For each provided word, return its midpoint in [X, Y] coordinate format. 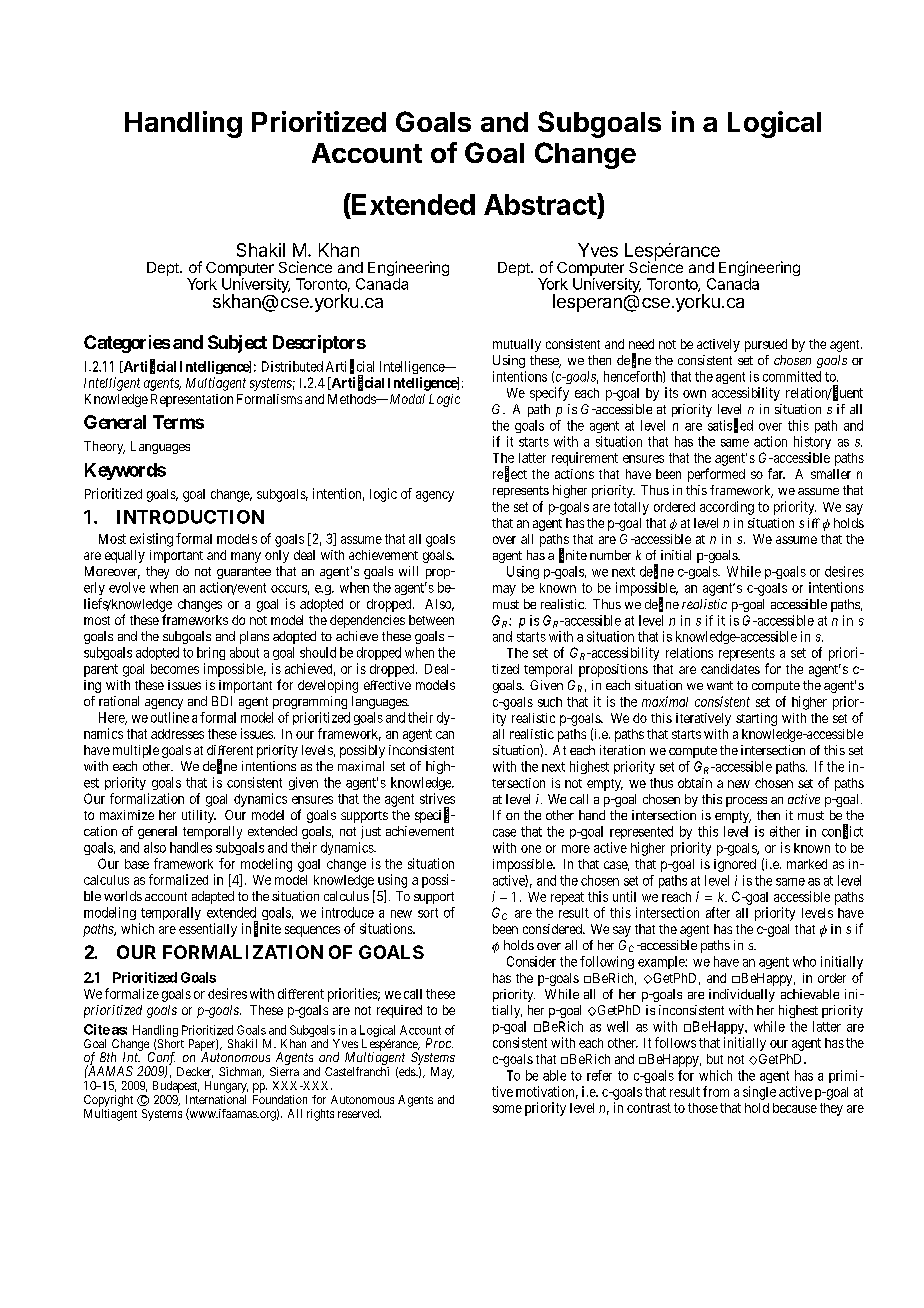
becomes [175, 669]
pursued [766, 345]
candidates [730, 669]
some [507, 1109]
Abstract [541, 204]
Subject [237, 344]
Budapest [176, 1087]
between [431, 620]
